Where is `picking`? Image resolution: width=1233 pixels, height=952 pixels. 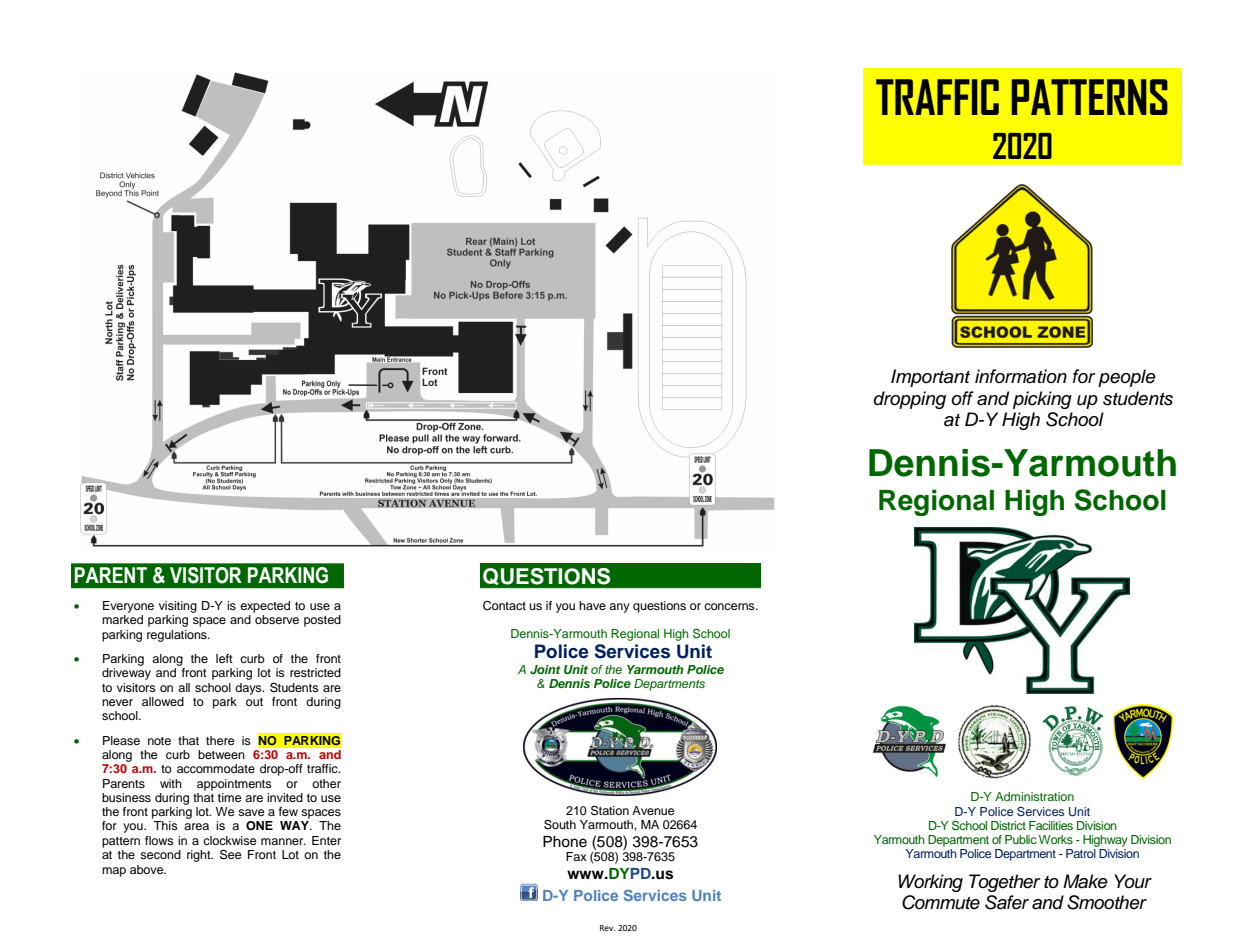 picking is located at coordinates (1042, 400).
